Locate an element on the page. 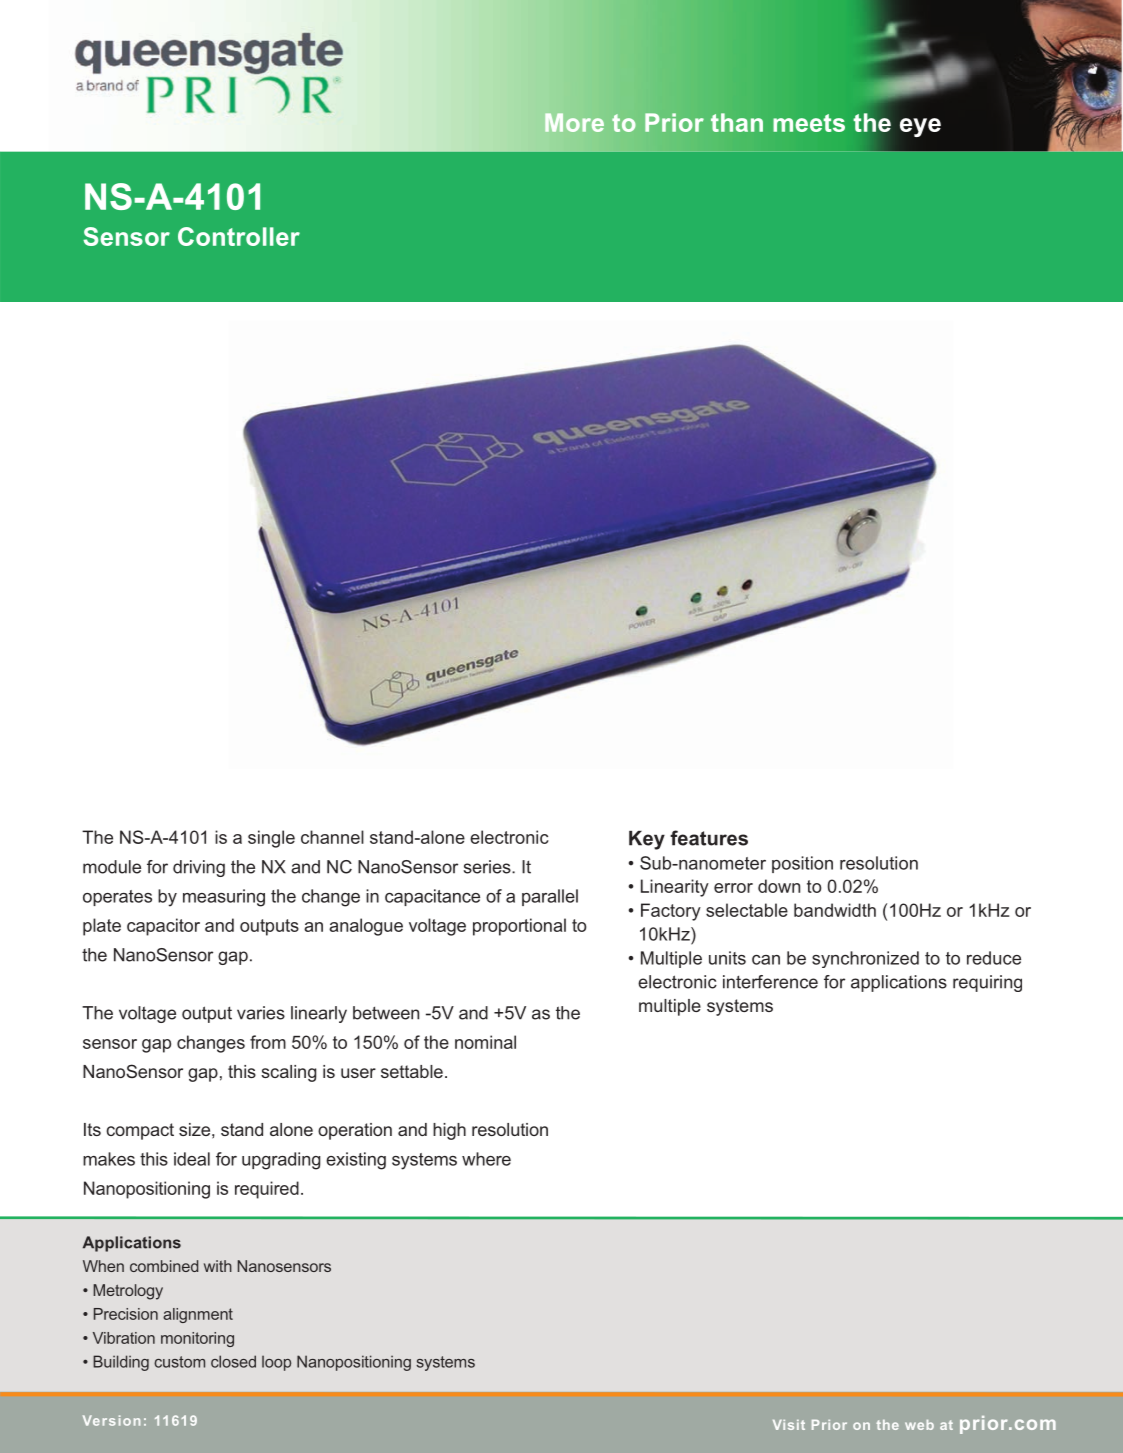 The width and height of the image is (1123, 1453). Key is located at coordinates (647, 840).
